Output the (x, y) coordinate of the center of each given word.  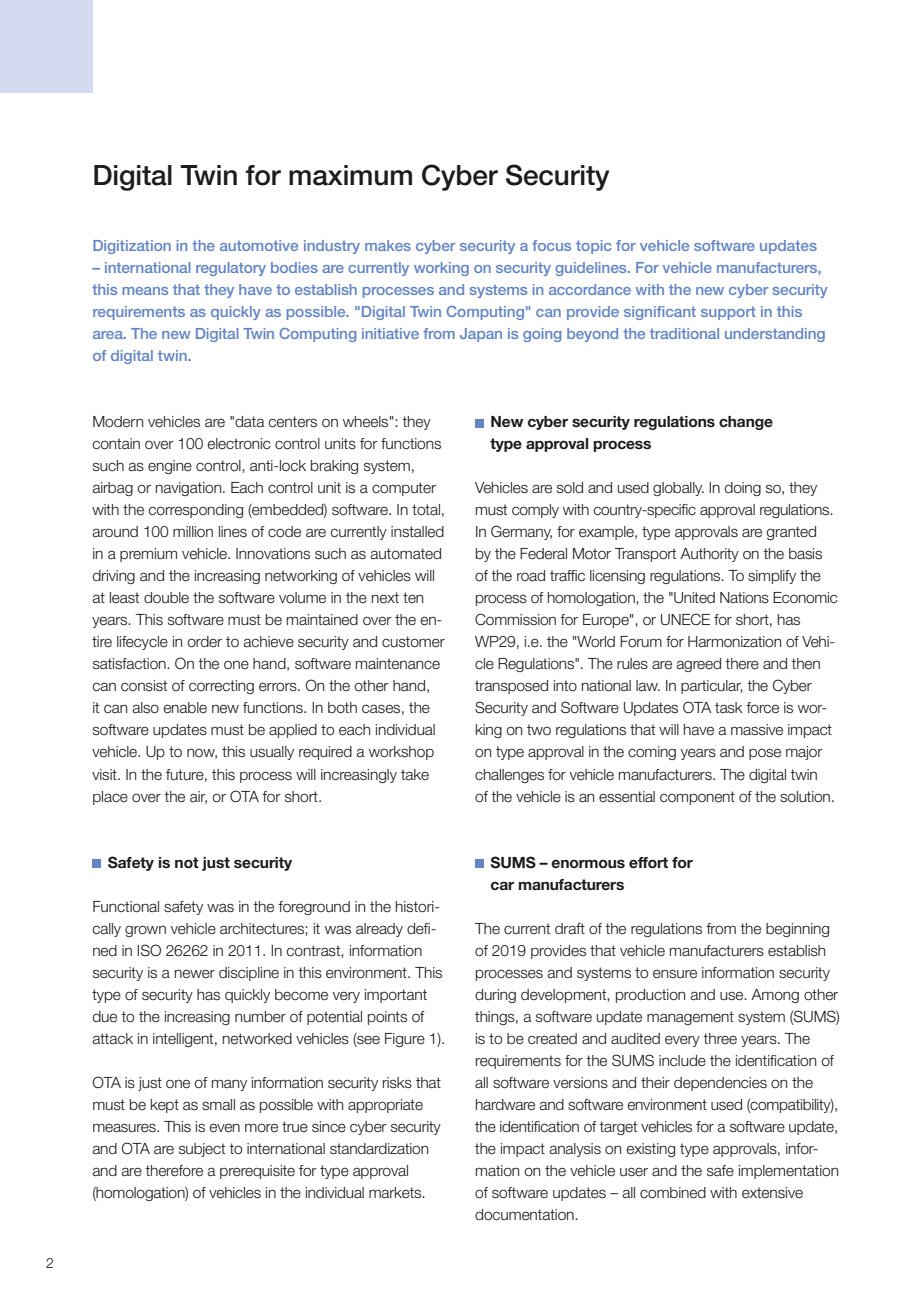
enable (185, 708)
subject (202, 1150)
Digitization (132, 247)
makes (388, 245)
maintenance (398, 664)
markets (396, 1193)
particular (712, 687)
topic (593, 247)
